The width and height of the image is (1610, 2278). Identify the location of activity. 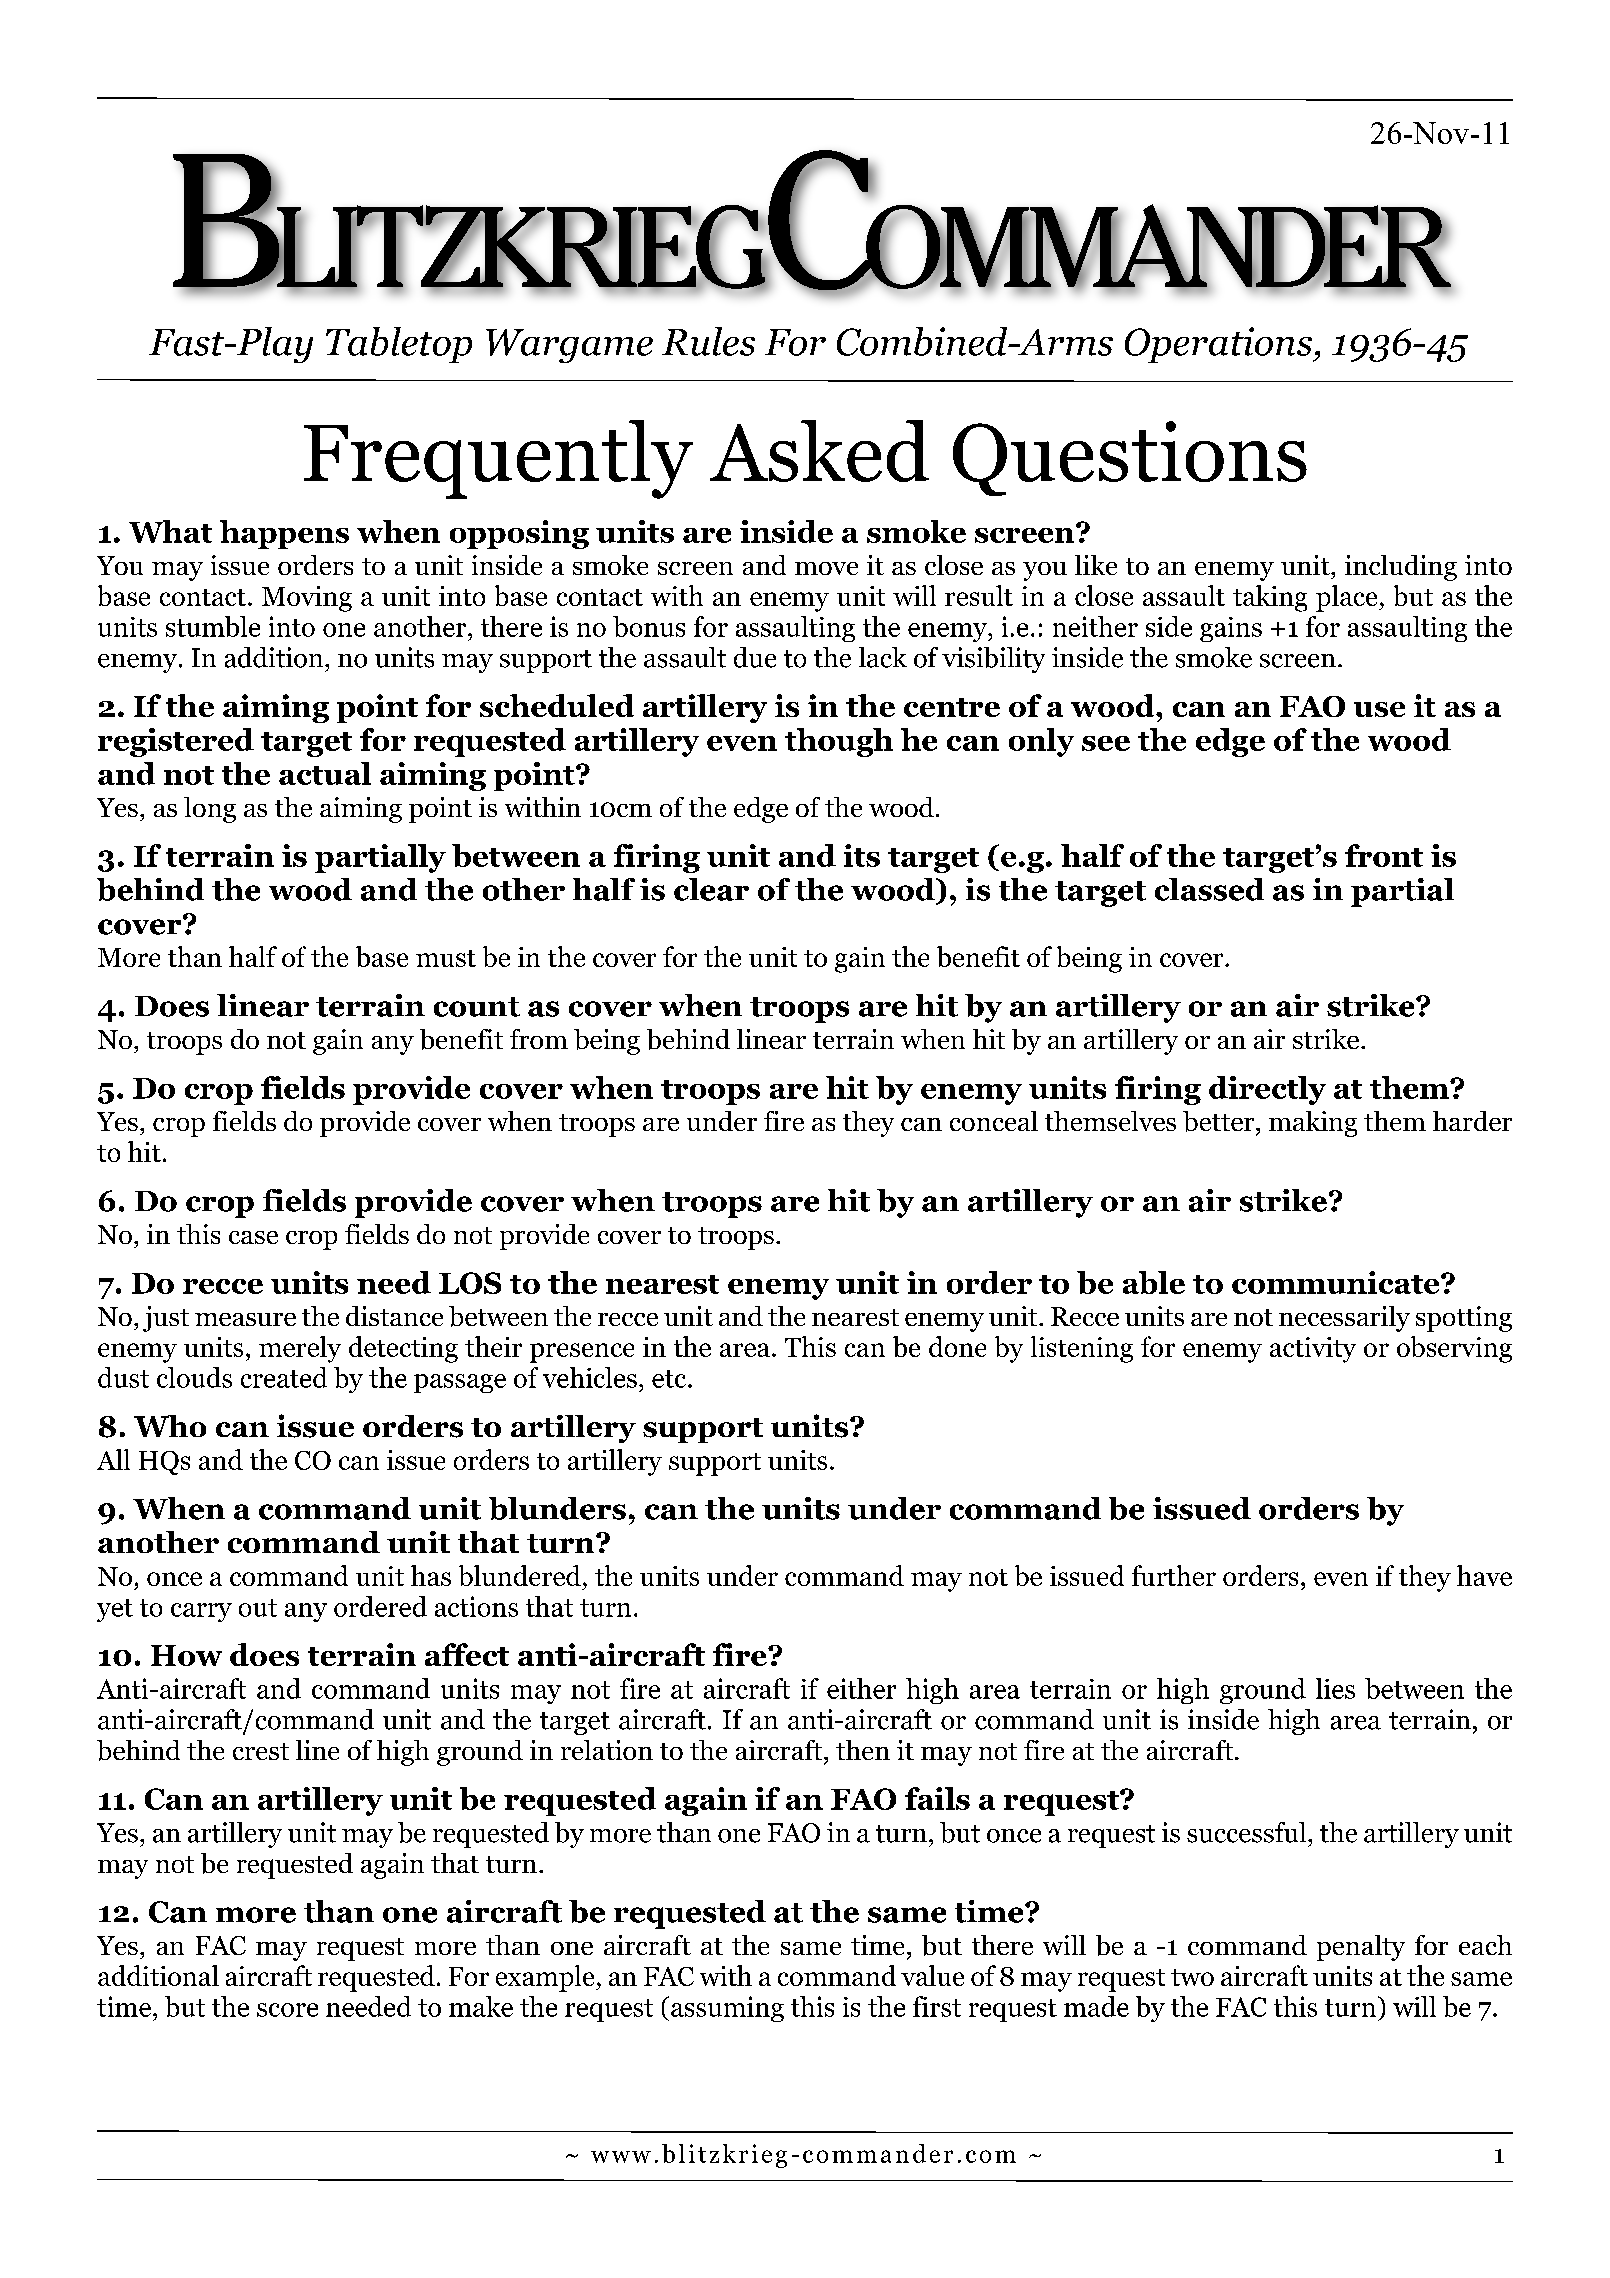
(1313, 1350).
